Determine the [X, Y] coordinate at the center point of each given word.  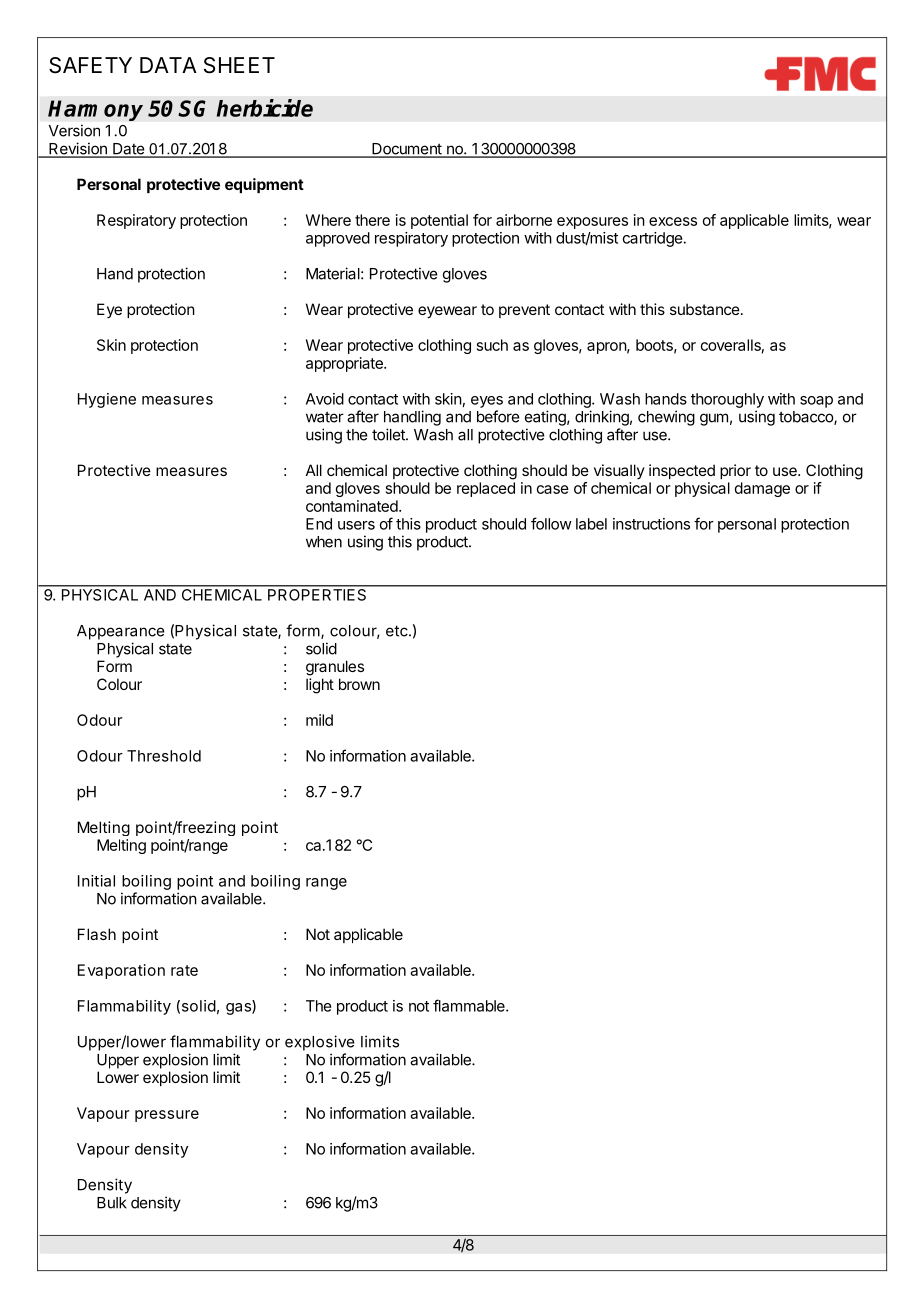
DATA [168, 65]
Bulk [112, 1203]
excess [673, 221]
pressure [167, 1116]
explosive [320, 1043]
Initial [96, 881]
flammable [470, 1005]
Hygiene [107, 400]
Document [407, 150]
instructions [651, 524]
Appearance [121, 632]
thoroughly [727, 400]
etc [398, 631]
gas [239, 1009]
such [492, 345]
